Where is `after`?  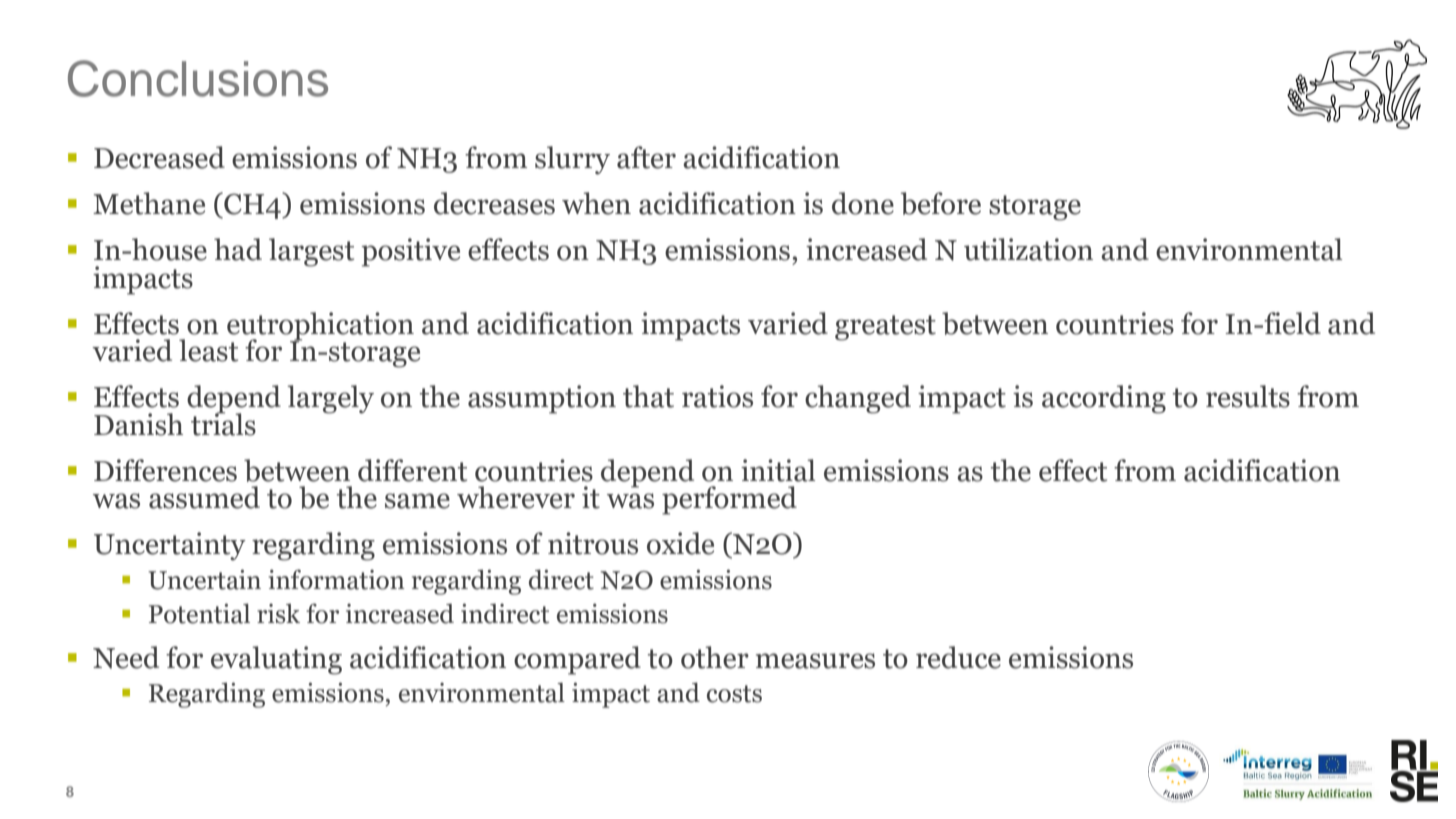
after is located at coordinates (646, 157).
